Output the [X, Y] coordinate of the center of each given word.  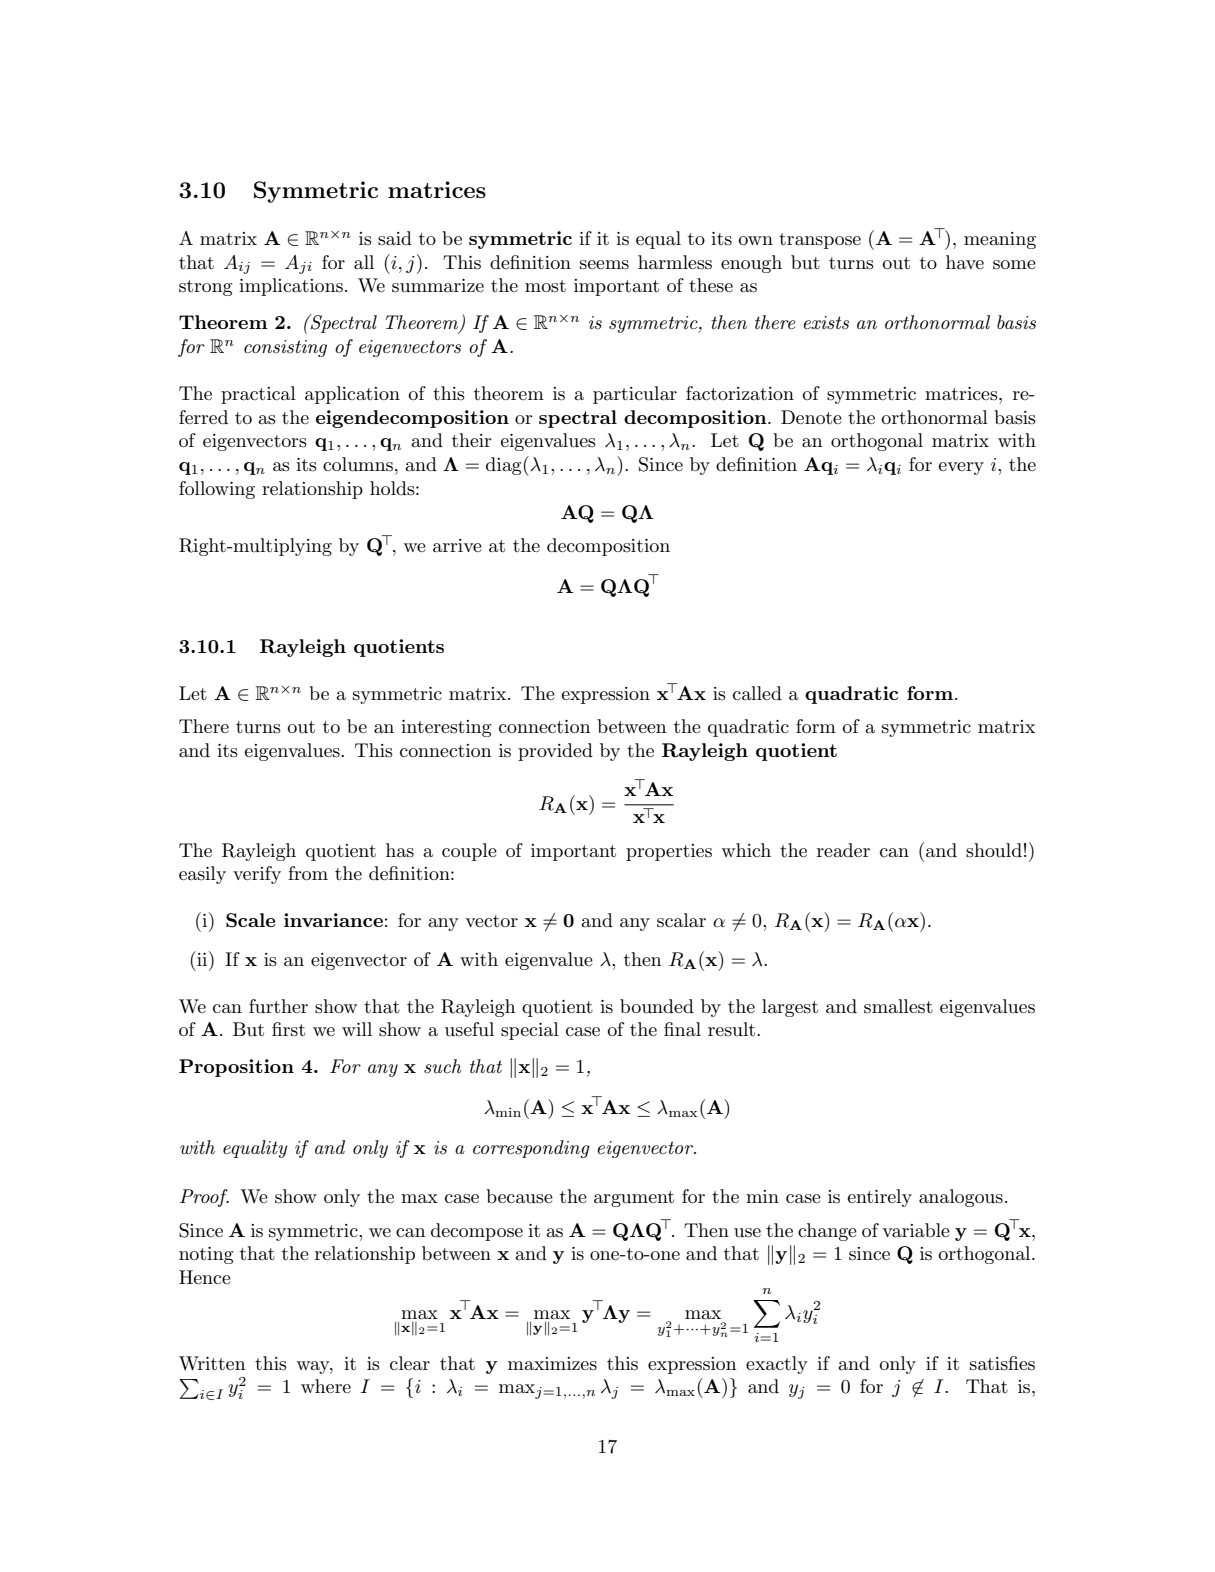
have [965, 262]
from [308, 873]
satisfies [1002, 1363]
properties [669, 852]
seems [604, 265]
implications [291, 287]
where [326, 1386]
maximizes [552, 1364]
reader [843, 850]
